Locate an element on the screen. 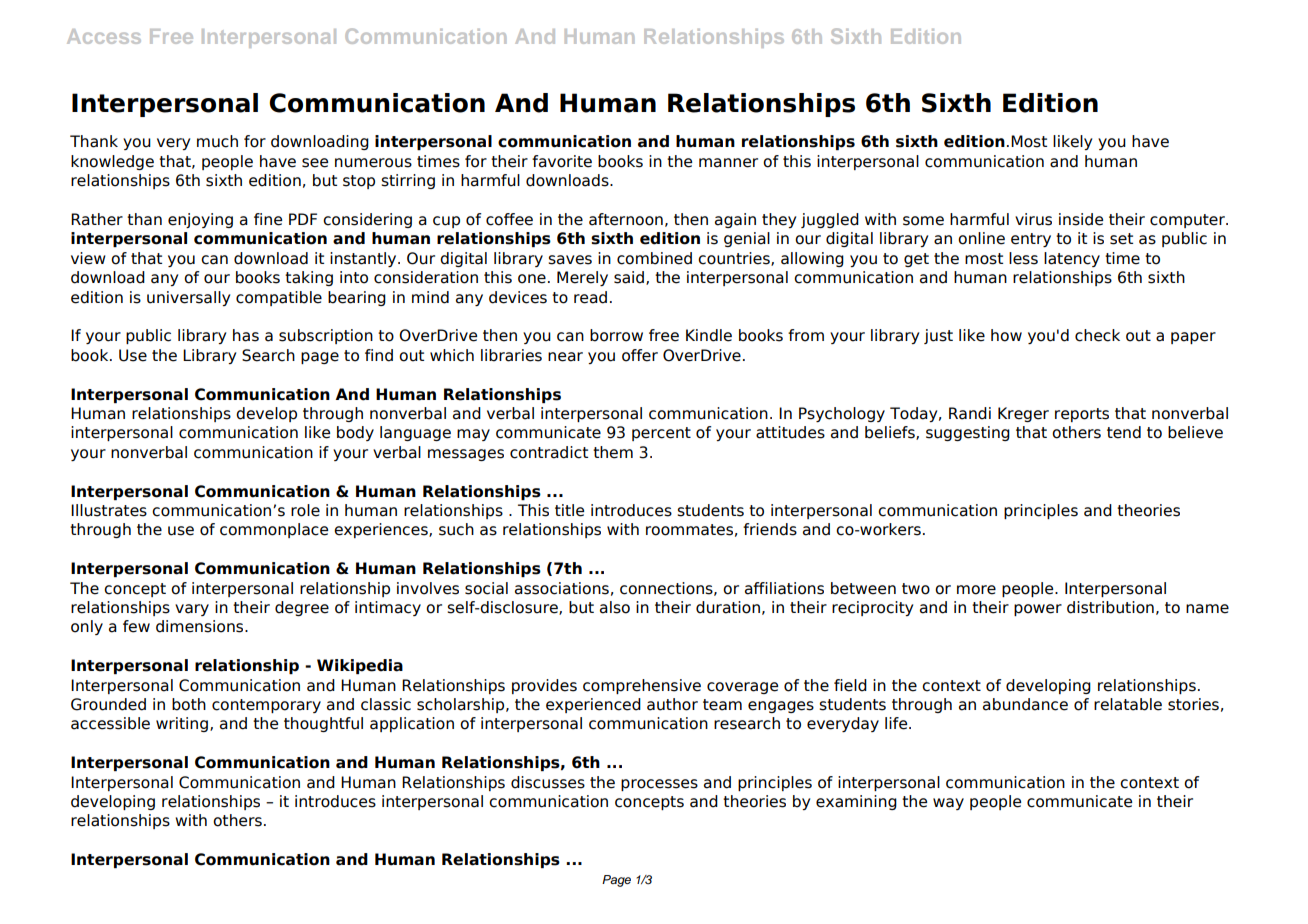  writing is located at coordinates (182, 724).
